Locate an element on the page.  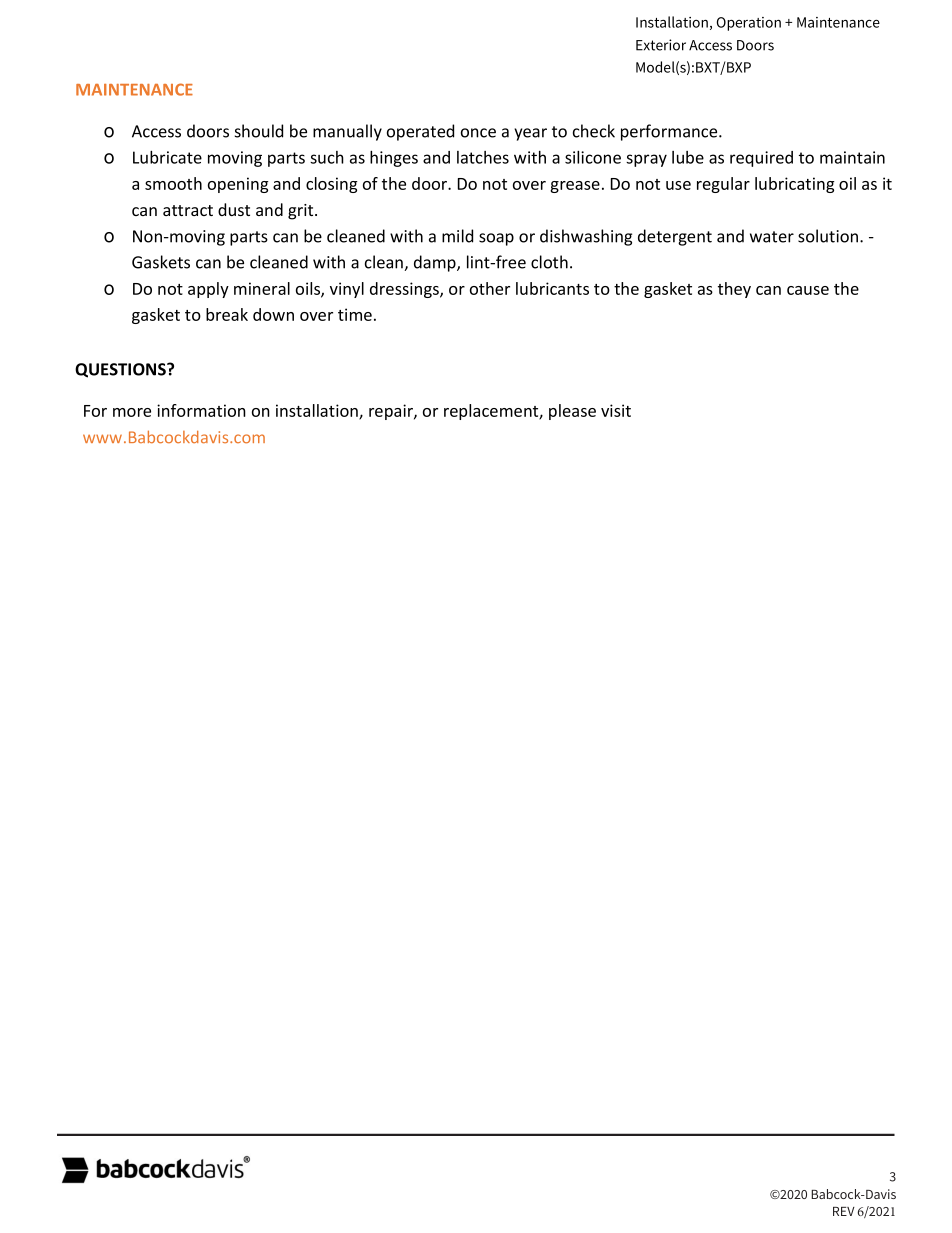
more is located at coordinates (132, 412).
